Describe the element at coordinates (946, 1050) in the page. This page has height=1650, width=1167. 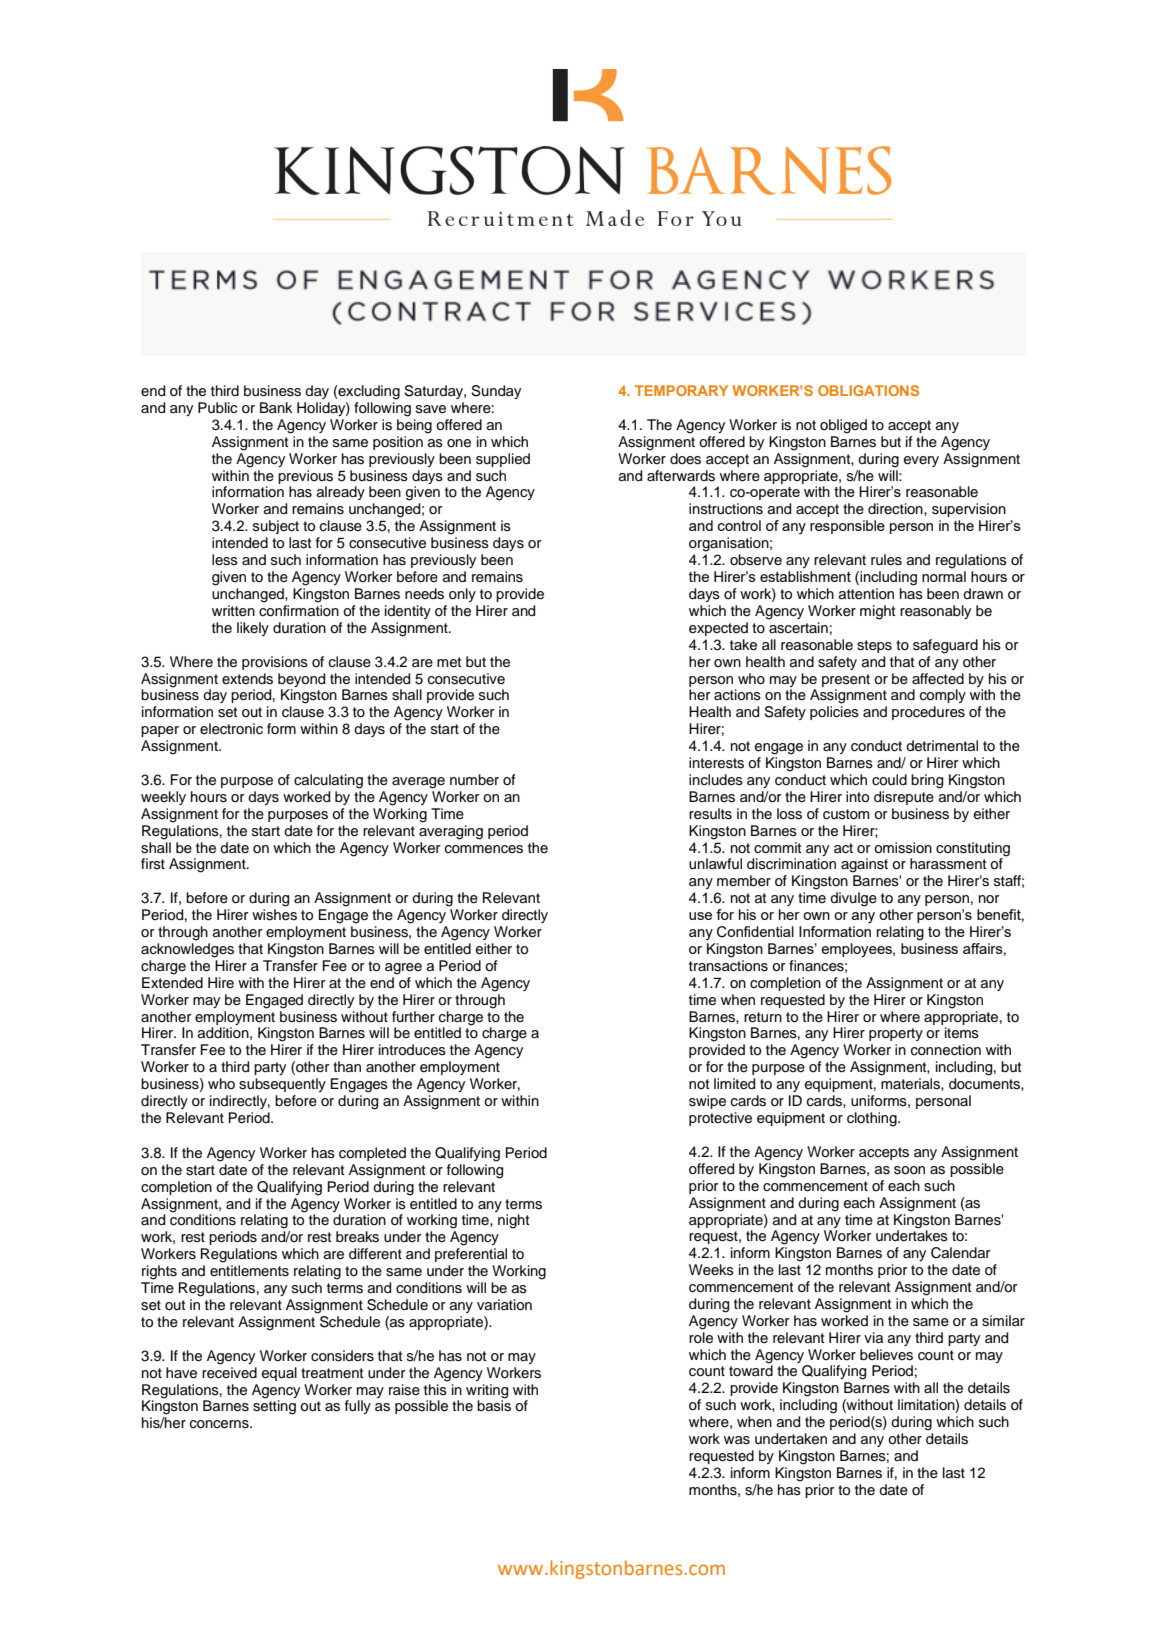
I see `connection` at that location.
